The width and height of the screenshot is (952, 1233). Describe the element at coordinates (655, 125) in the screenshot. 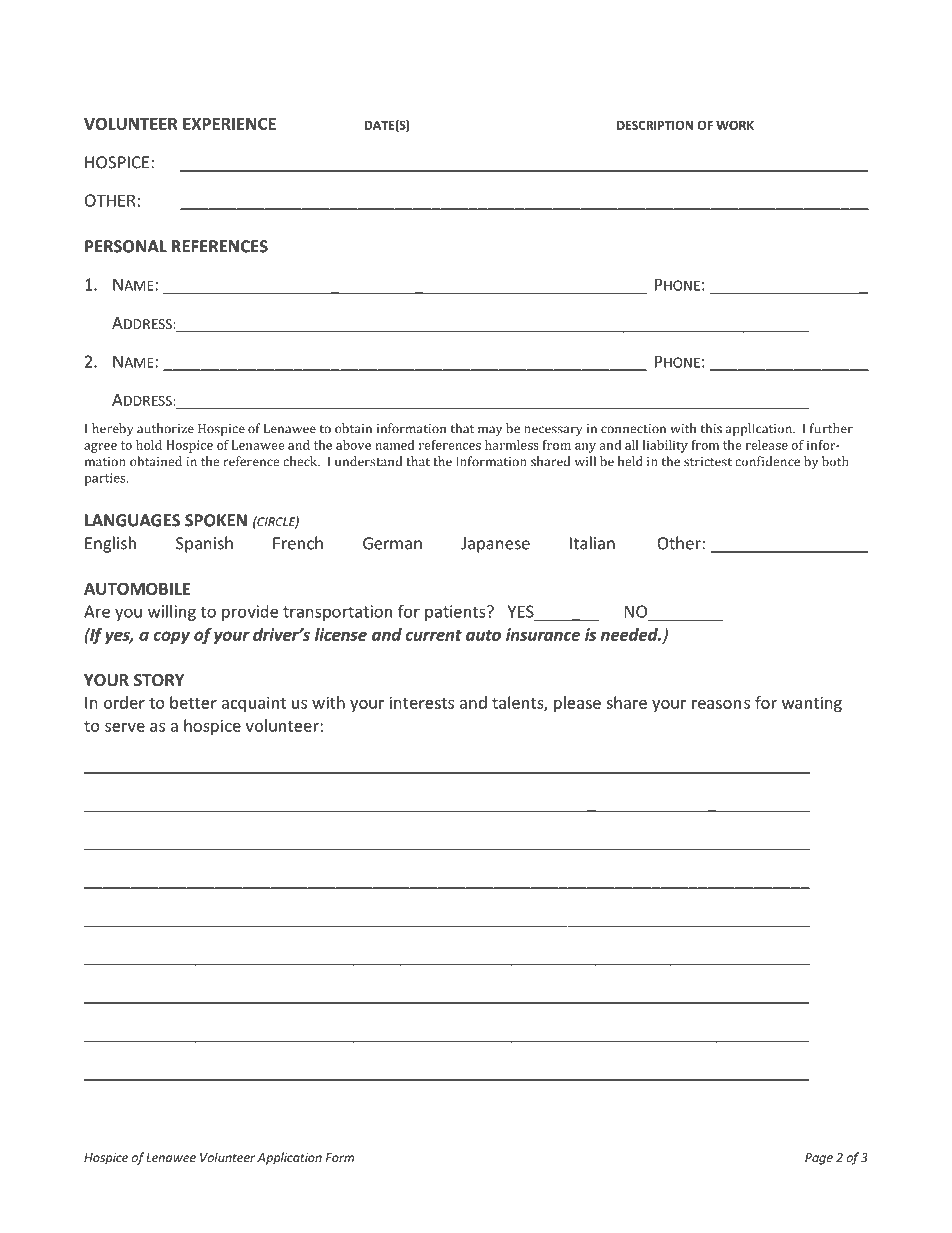

I see `DESCRIPTION` at that location.
